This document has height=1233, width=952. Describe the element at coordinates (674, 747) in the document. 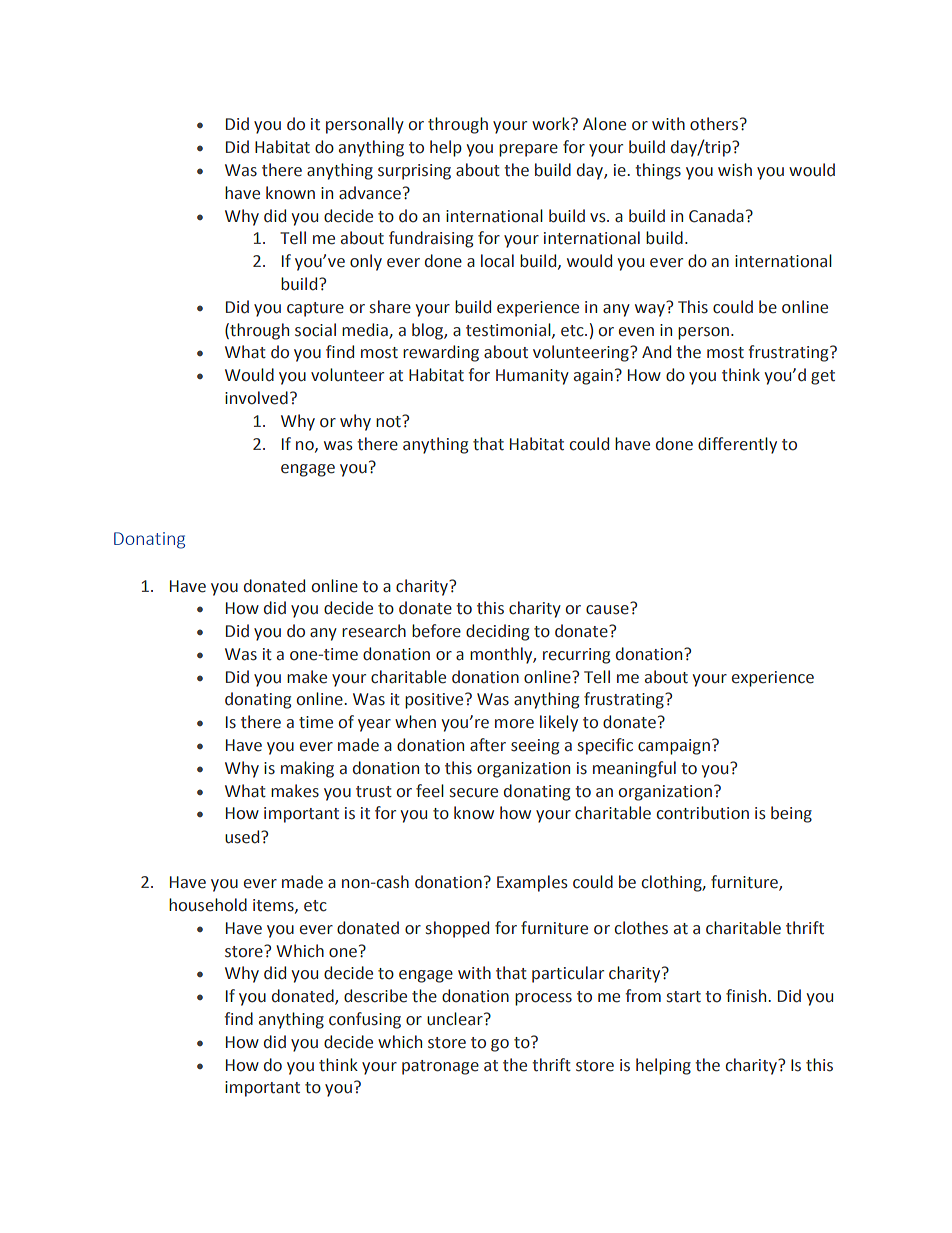

I see `campaign` at that location.
